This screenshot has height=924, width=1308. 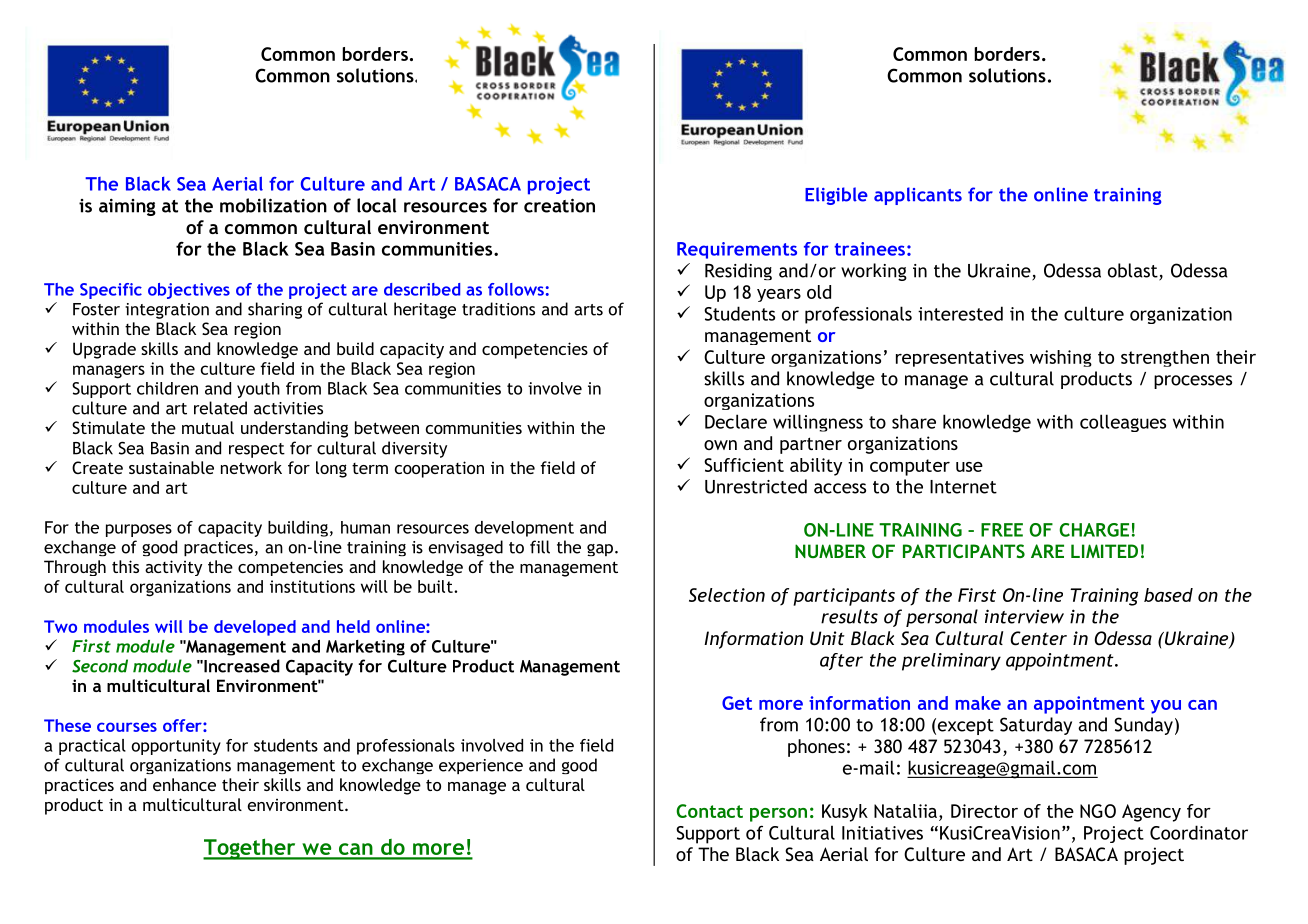 What do you see at coordinates (841, 661) in the screenshot?
I see `after` at bounding box center [841, 661].
